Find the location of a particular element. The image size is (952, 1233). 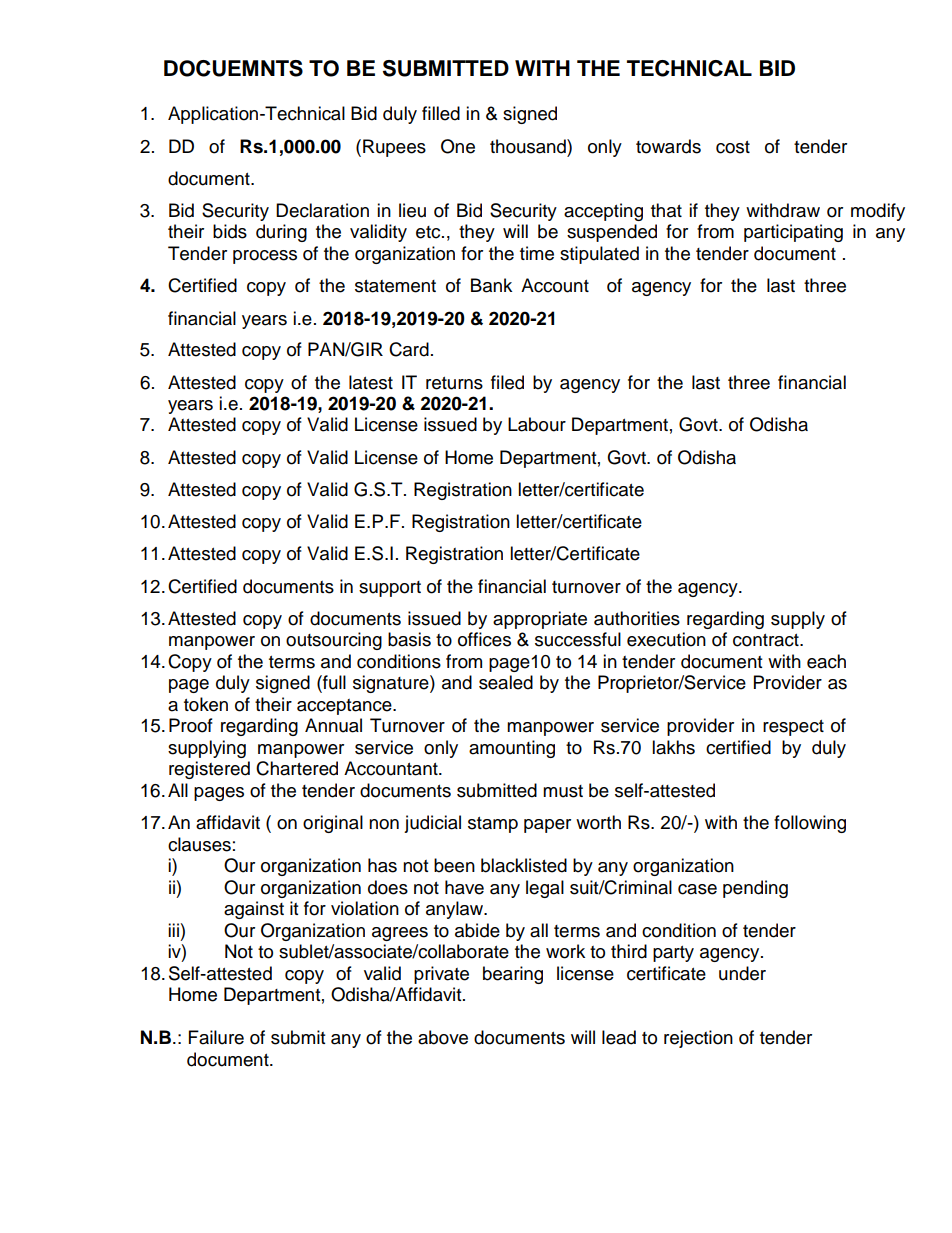

participating is located at coordinates (793, 233).
